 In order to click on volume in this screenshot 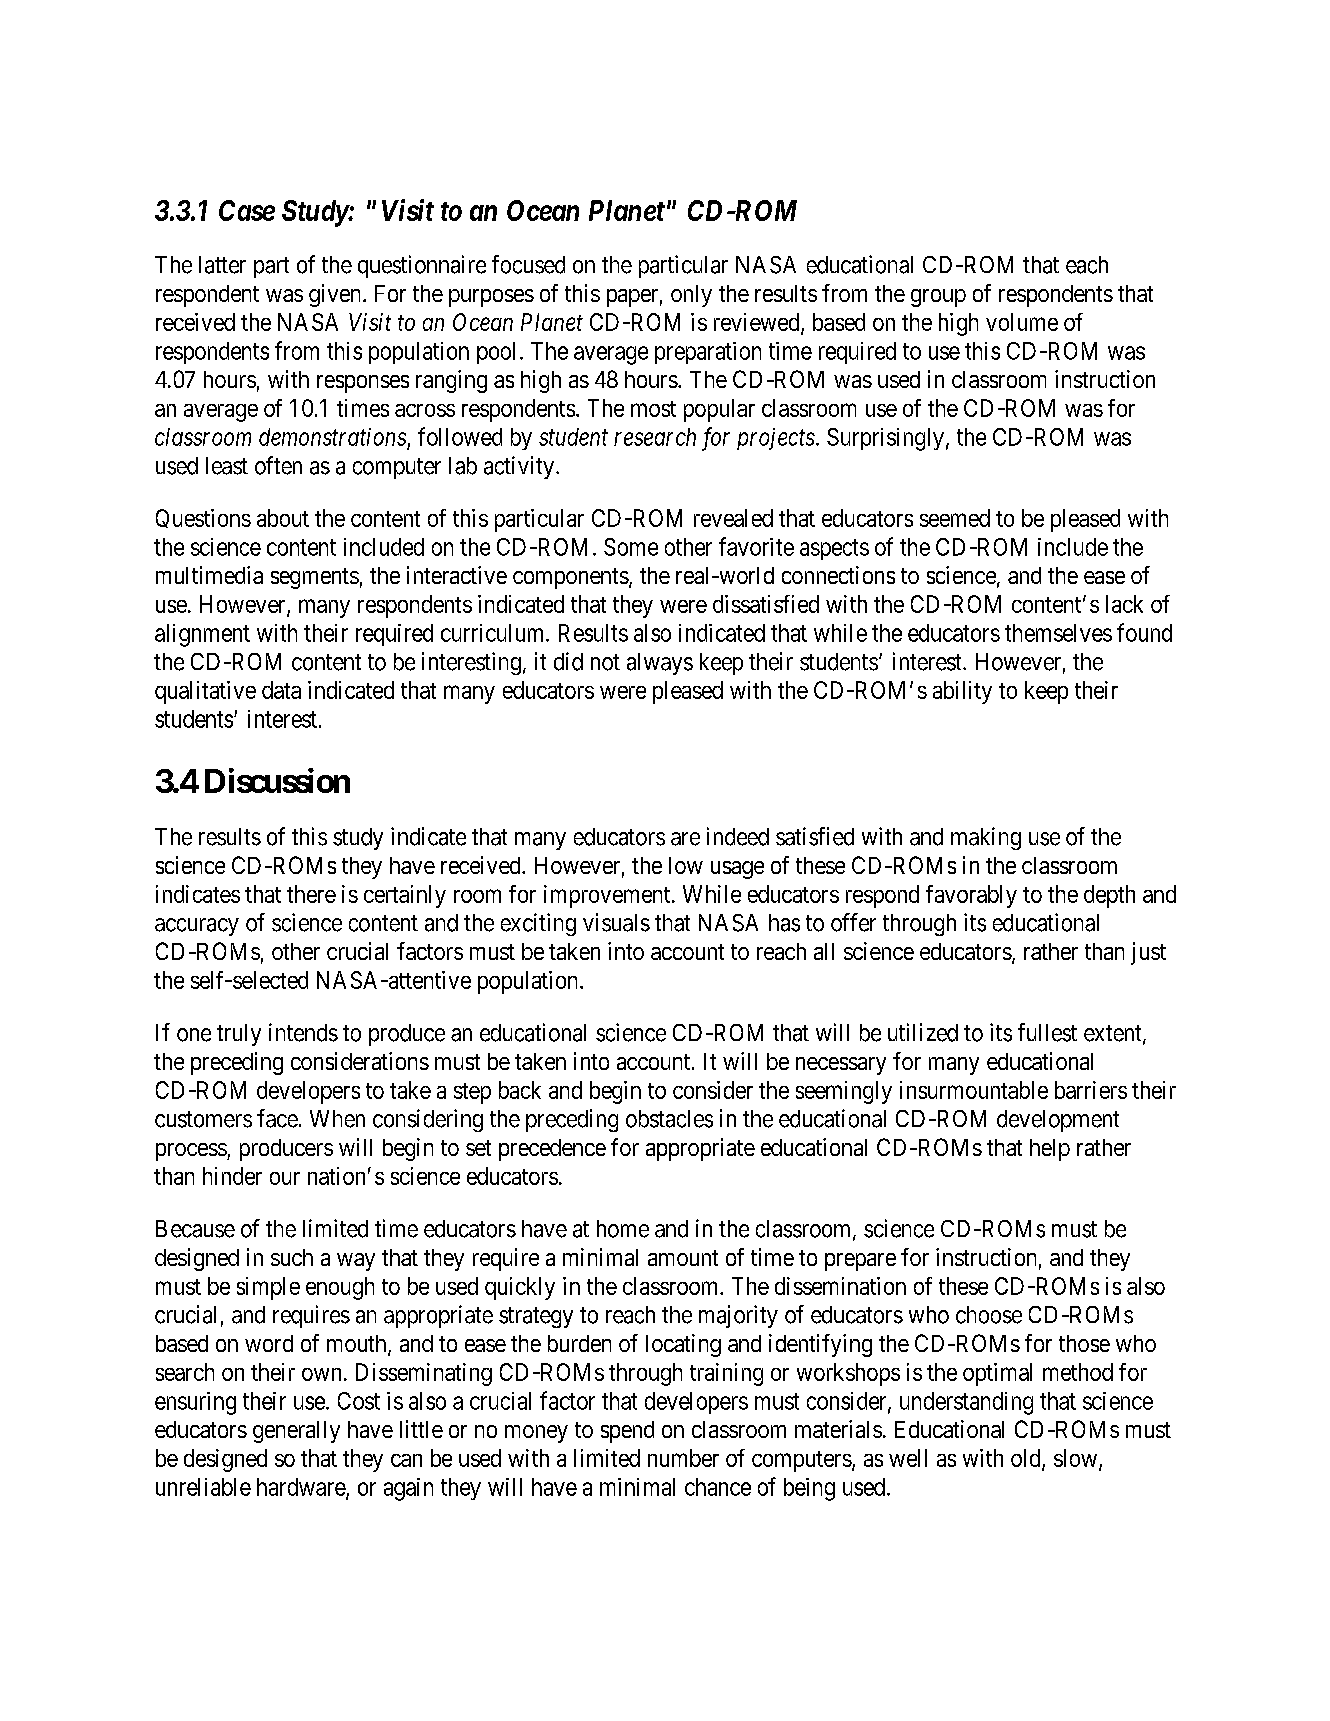, I will do `click(1022, 322)`.
